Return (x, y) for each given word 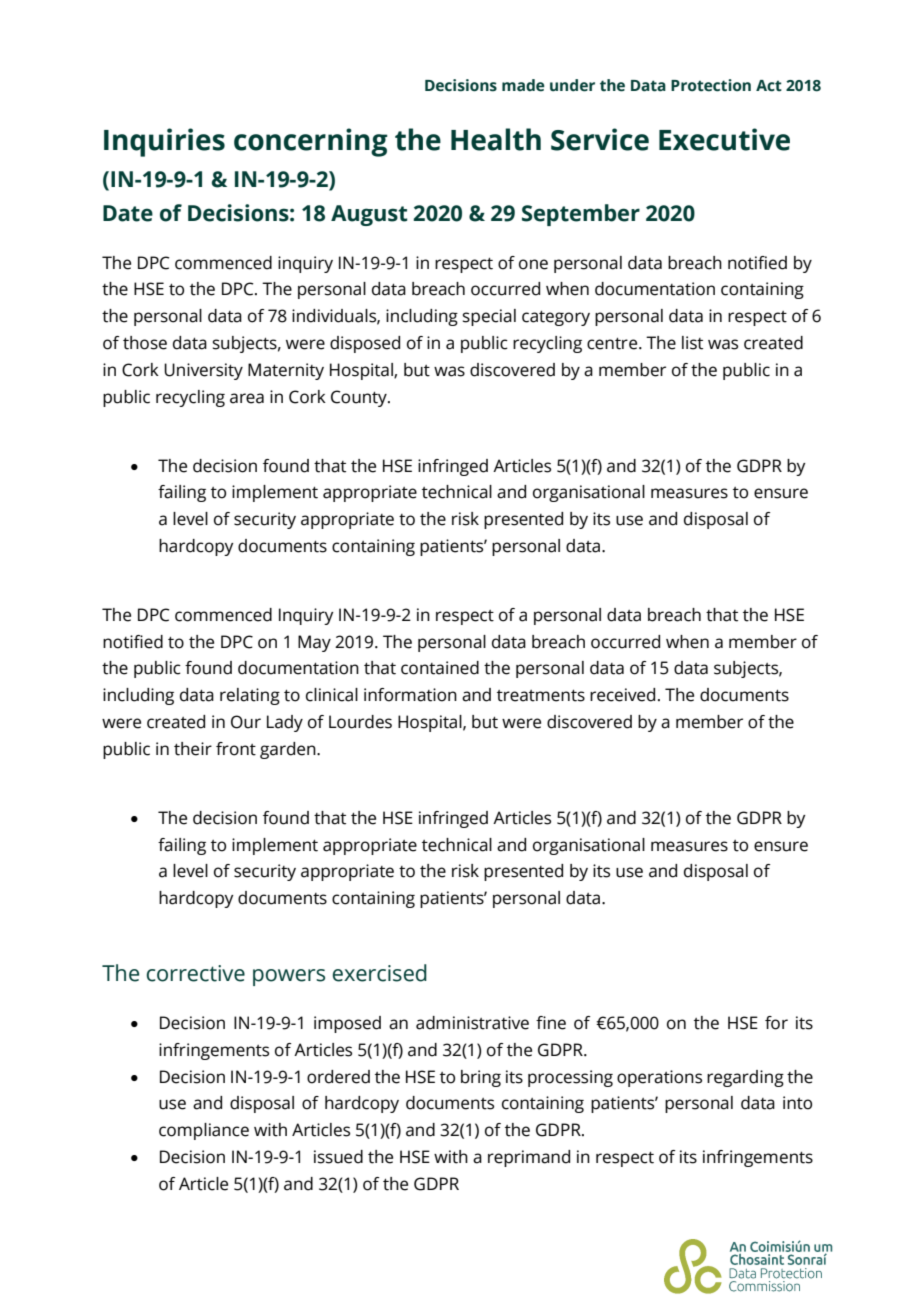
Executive (724, 139)
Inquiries (164, 142)
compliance (204, 1131)
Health (496, 139)
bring (481, 1078)
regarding (745, 1078)
